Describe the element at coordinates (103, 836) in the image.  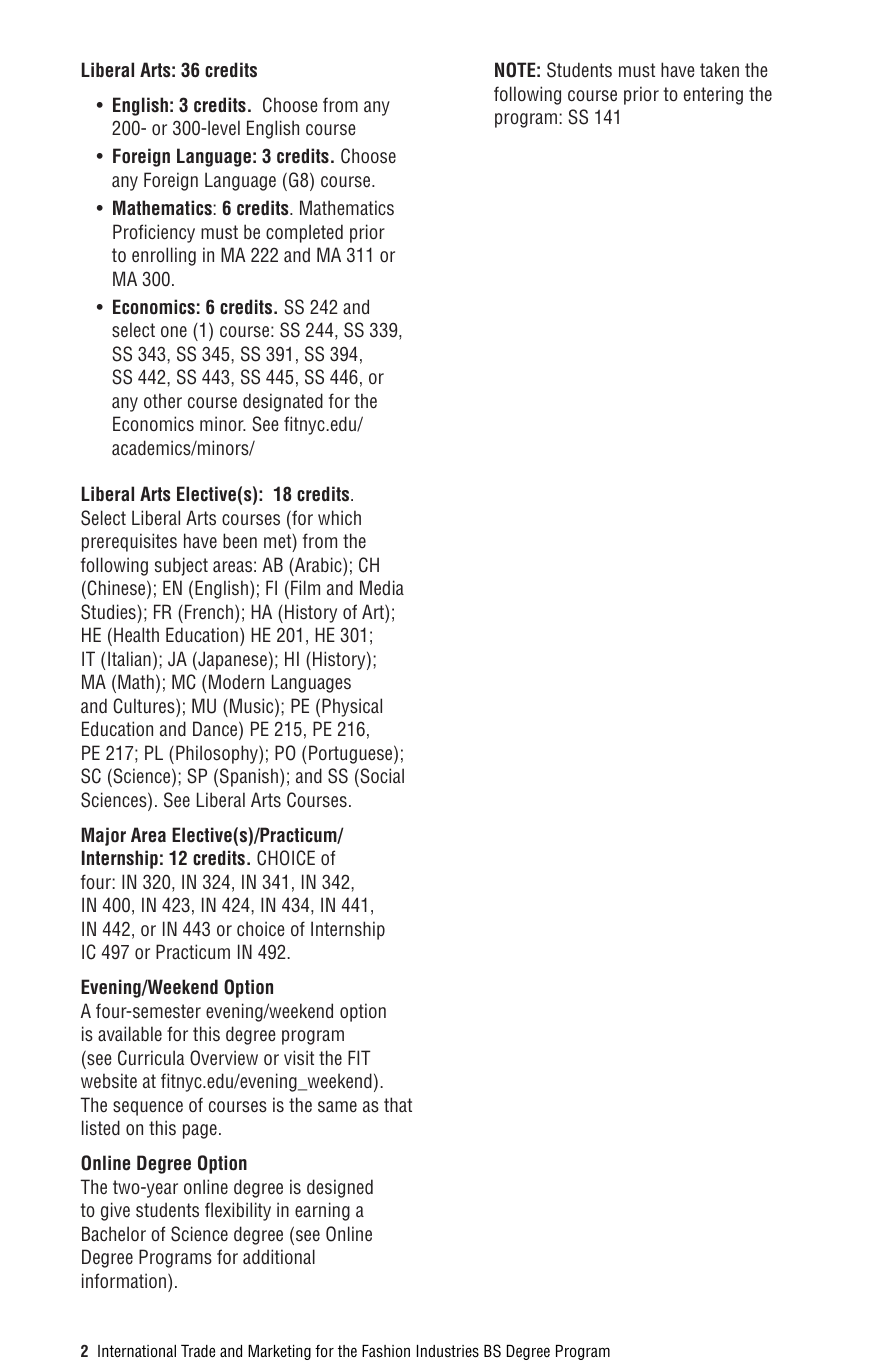
I see `Major` at that location.
